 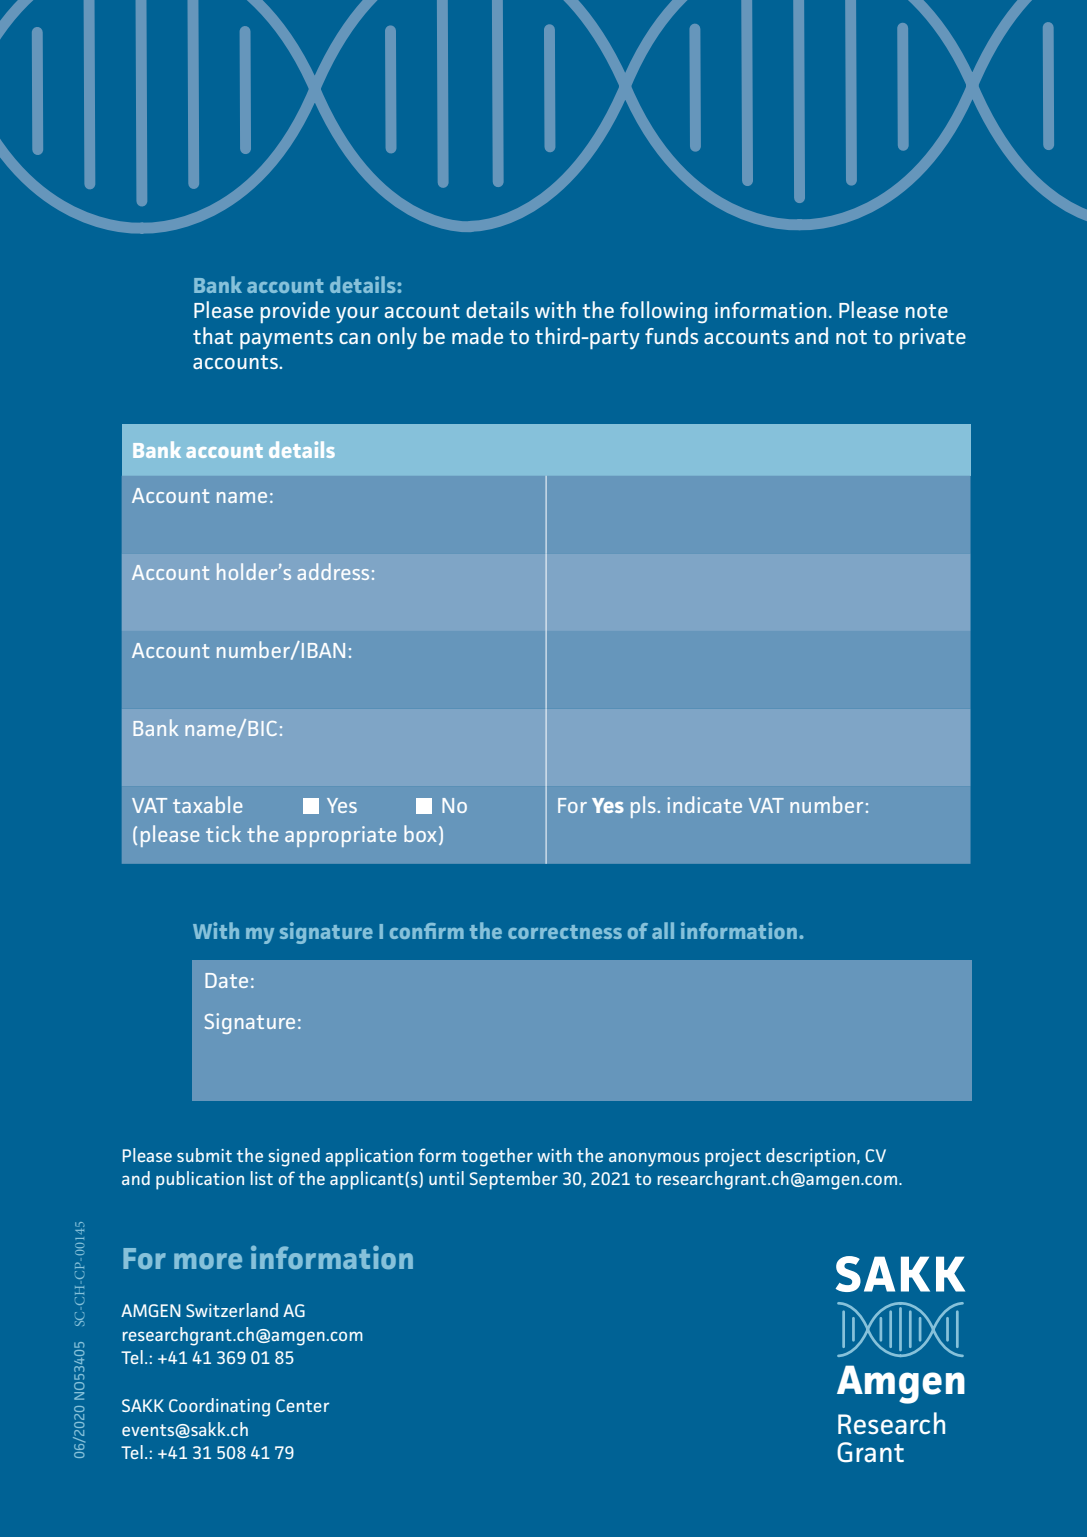 I want to click on Center, so click(x=302, y=1405).
